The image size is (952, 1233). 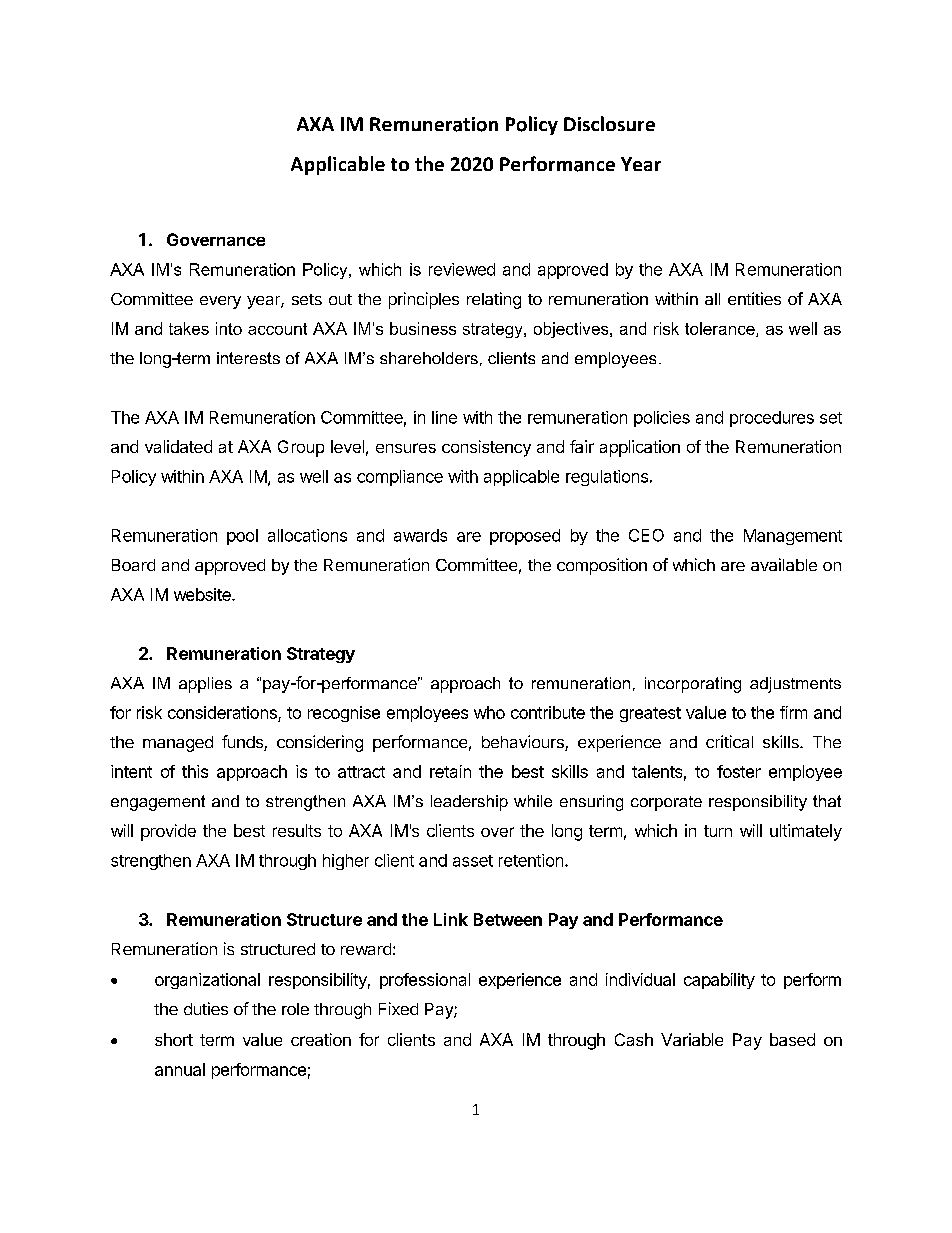 What do you see at coordinates (178, 446) in the screenshot?
I see `validated` at bounding box center [178, 446].
